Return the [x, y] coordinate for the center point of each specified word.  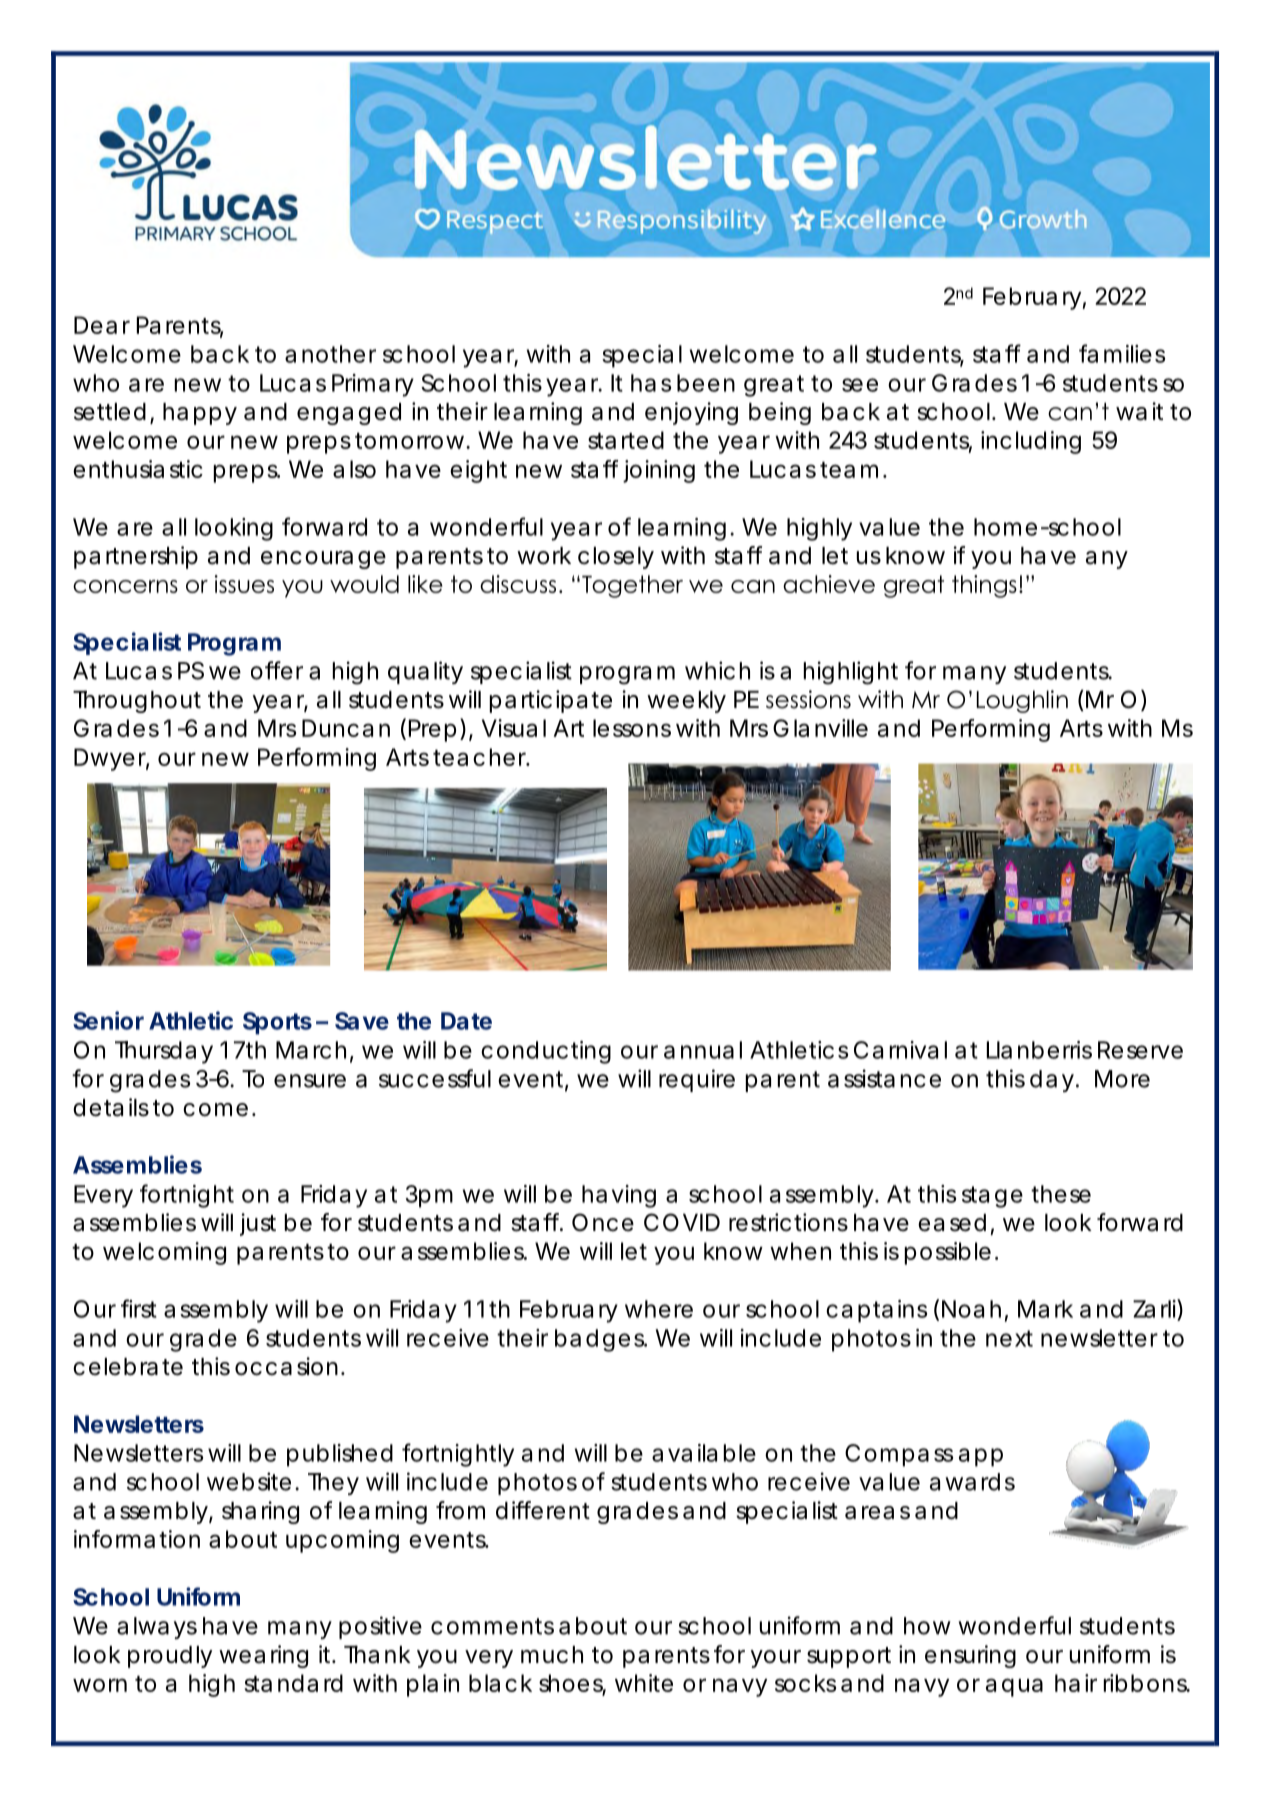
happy [200, 414]
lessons [632, 728]
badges [601, 1340]
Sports [277, 1023]
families [1122, 353]
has [651, 383]
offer [277, 670]
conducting [546, 1052]
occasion [286, 1366]
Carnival [900, 1050]
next [1009, 1338]
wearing [263, 1656]
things [984, 586]
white [644, 1683]
